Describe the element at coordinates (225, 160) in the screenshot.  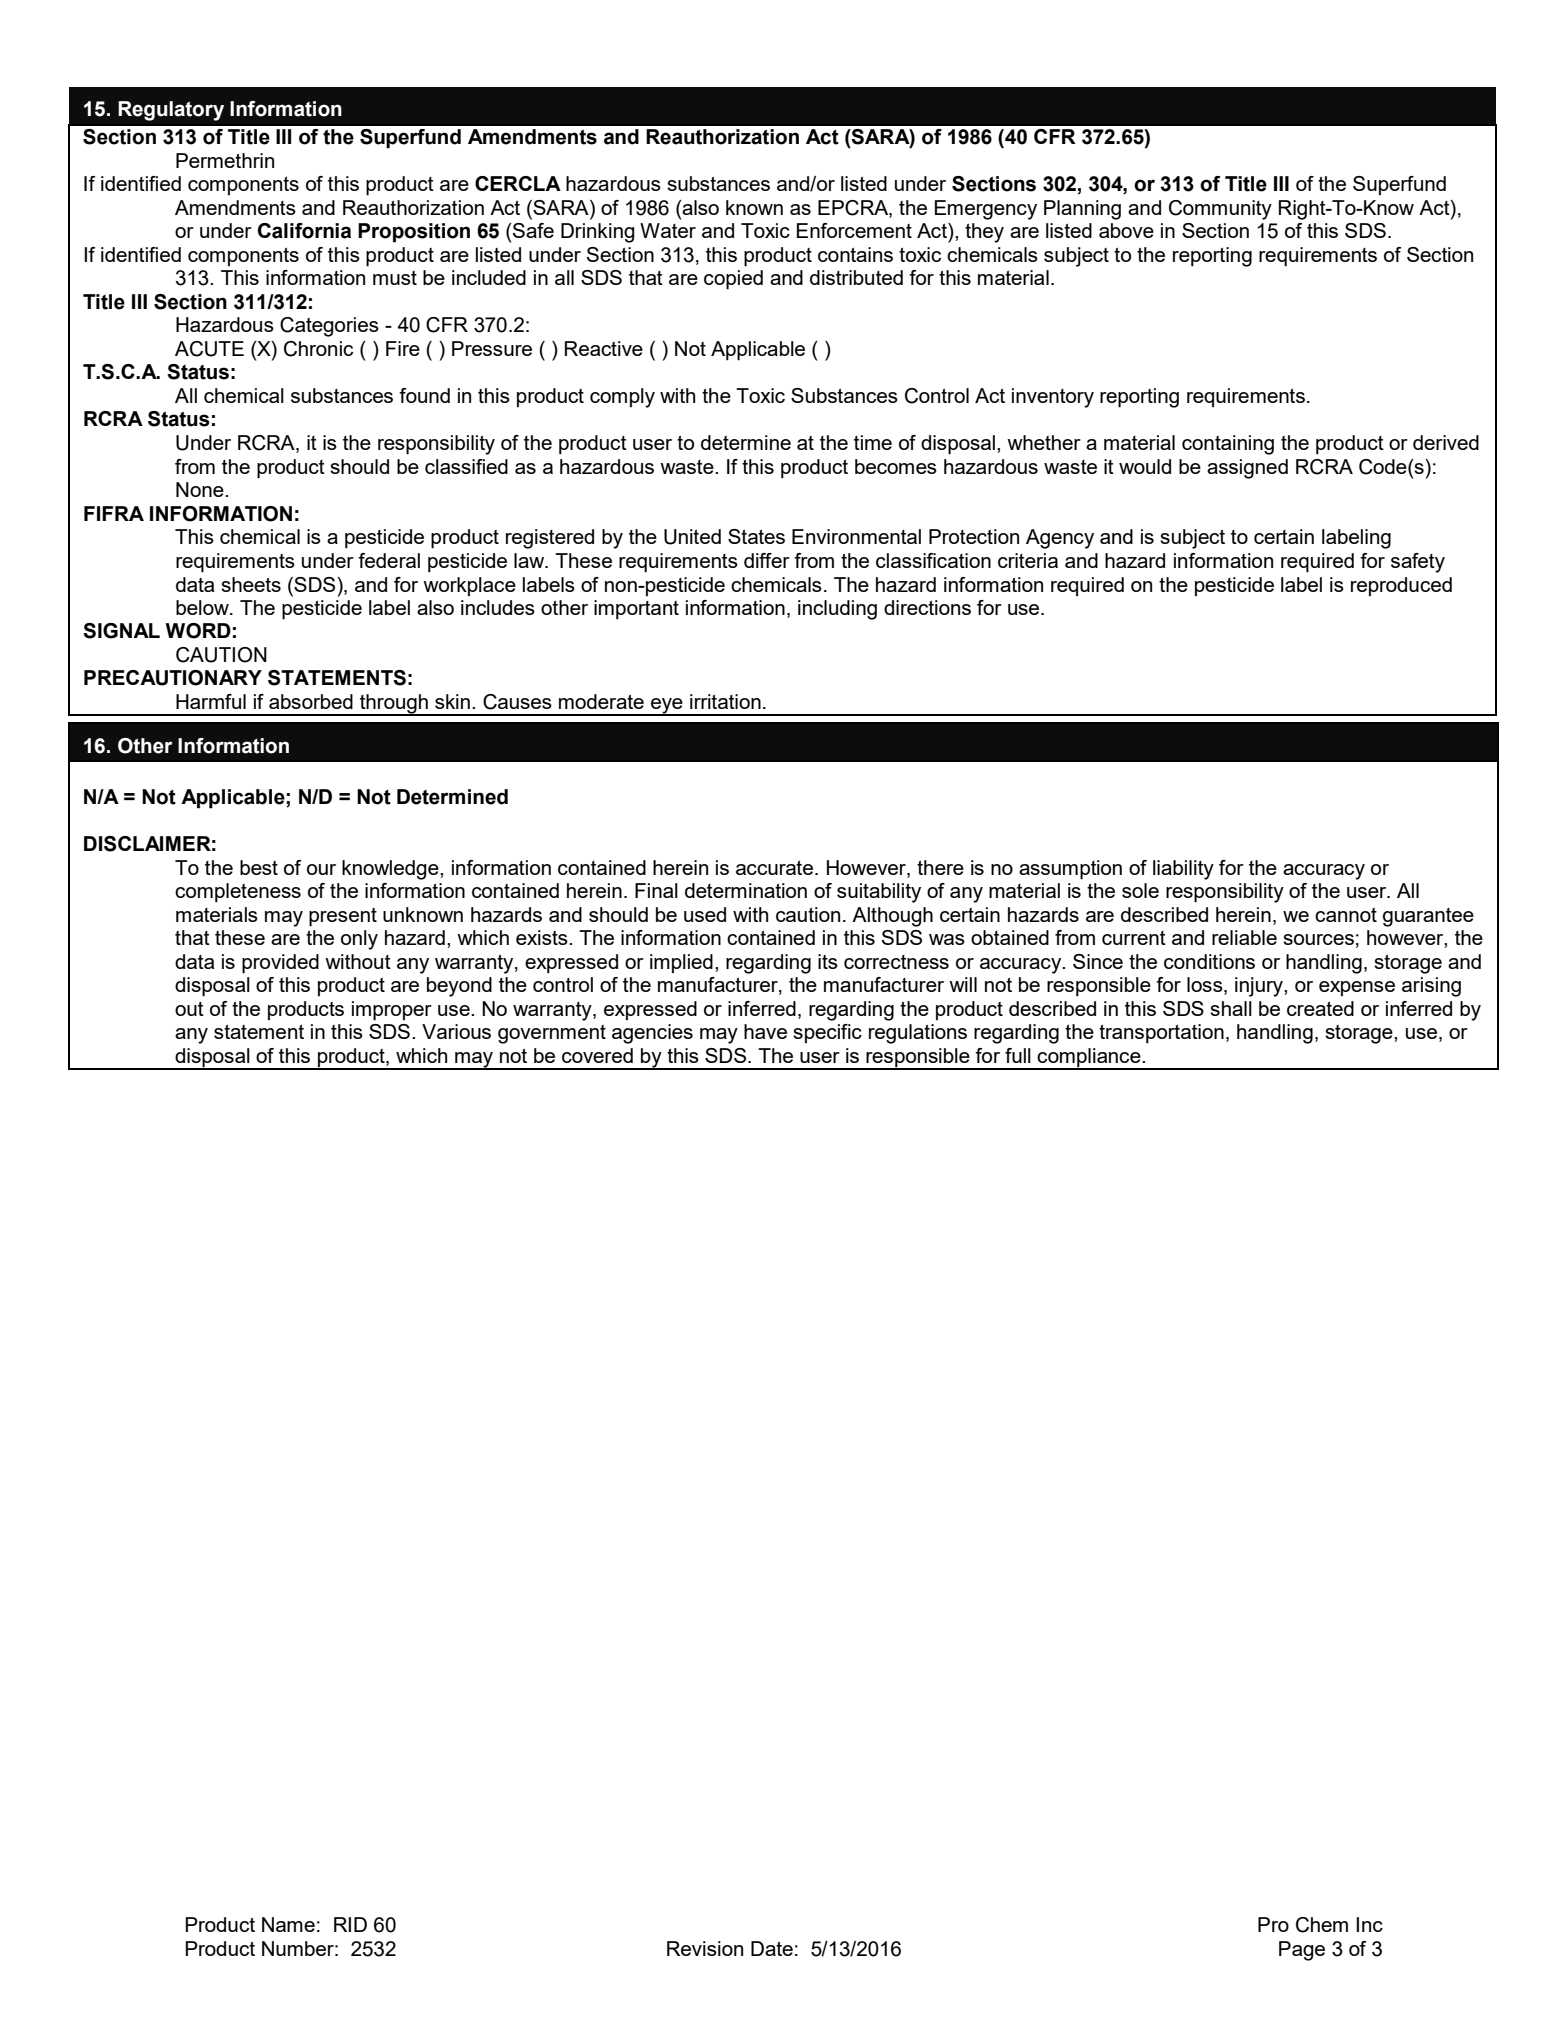
I see `Permethrin` at that location.
